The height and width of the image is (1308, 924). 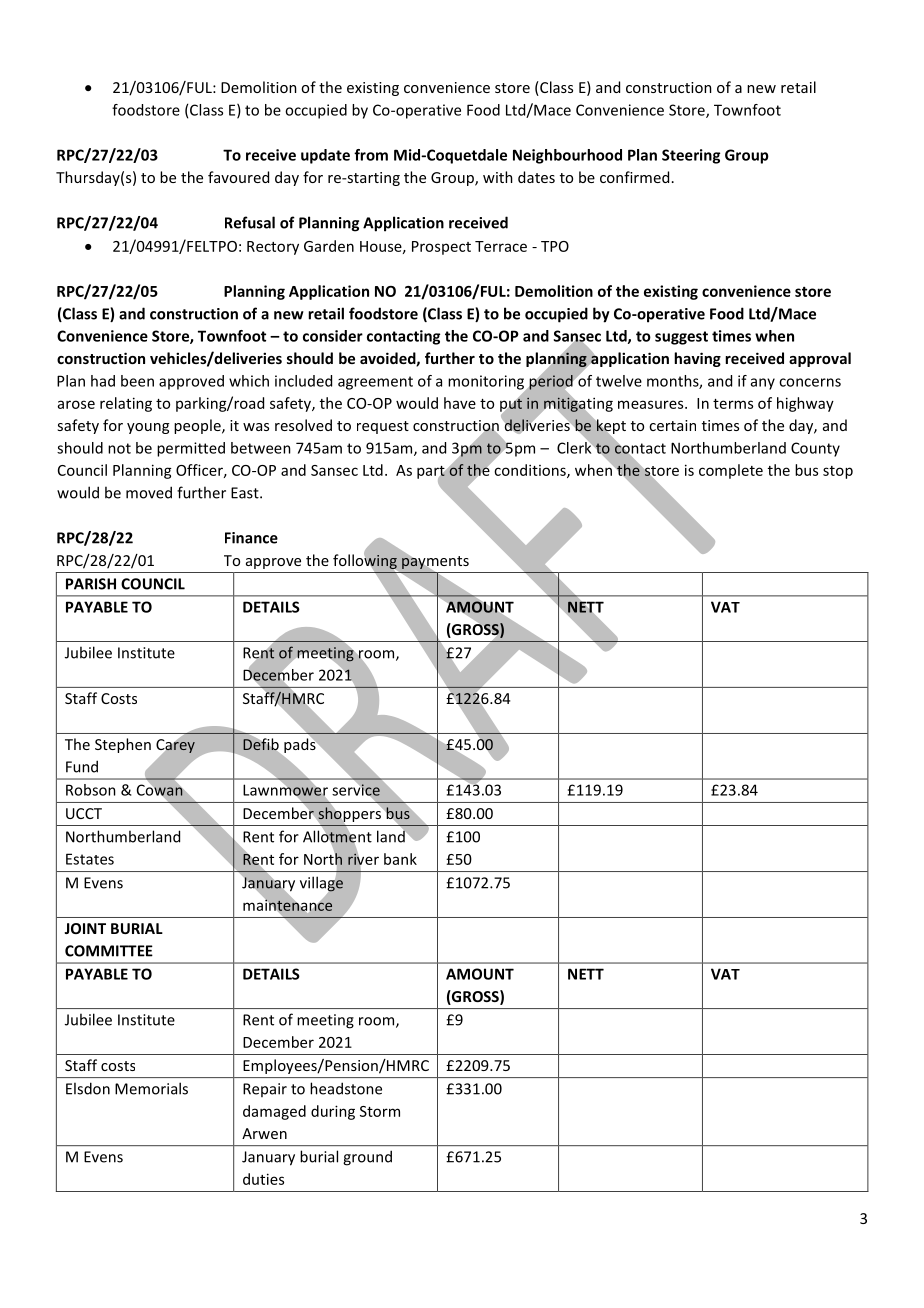 I want to click on Steering, so click(x=691, y=156).
